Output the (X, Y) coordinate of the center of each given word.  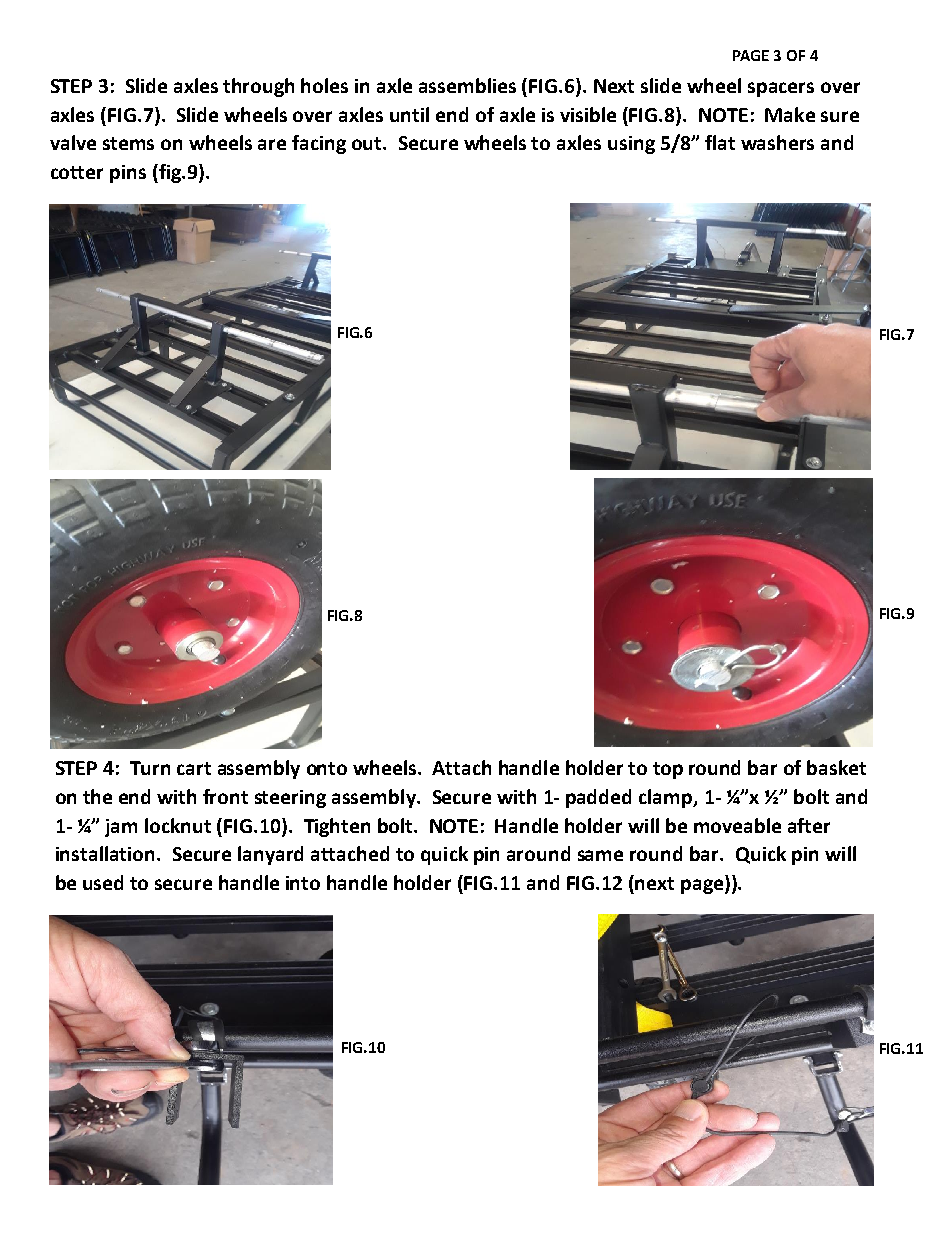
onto (327, 768)
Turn (150, 768)
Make (790, 114)
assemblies (467, 85)
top (668, 770)
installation (107, 853)
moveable (737, 825)
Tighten (337, 827)
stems (128, 143)
